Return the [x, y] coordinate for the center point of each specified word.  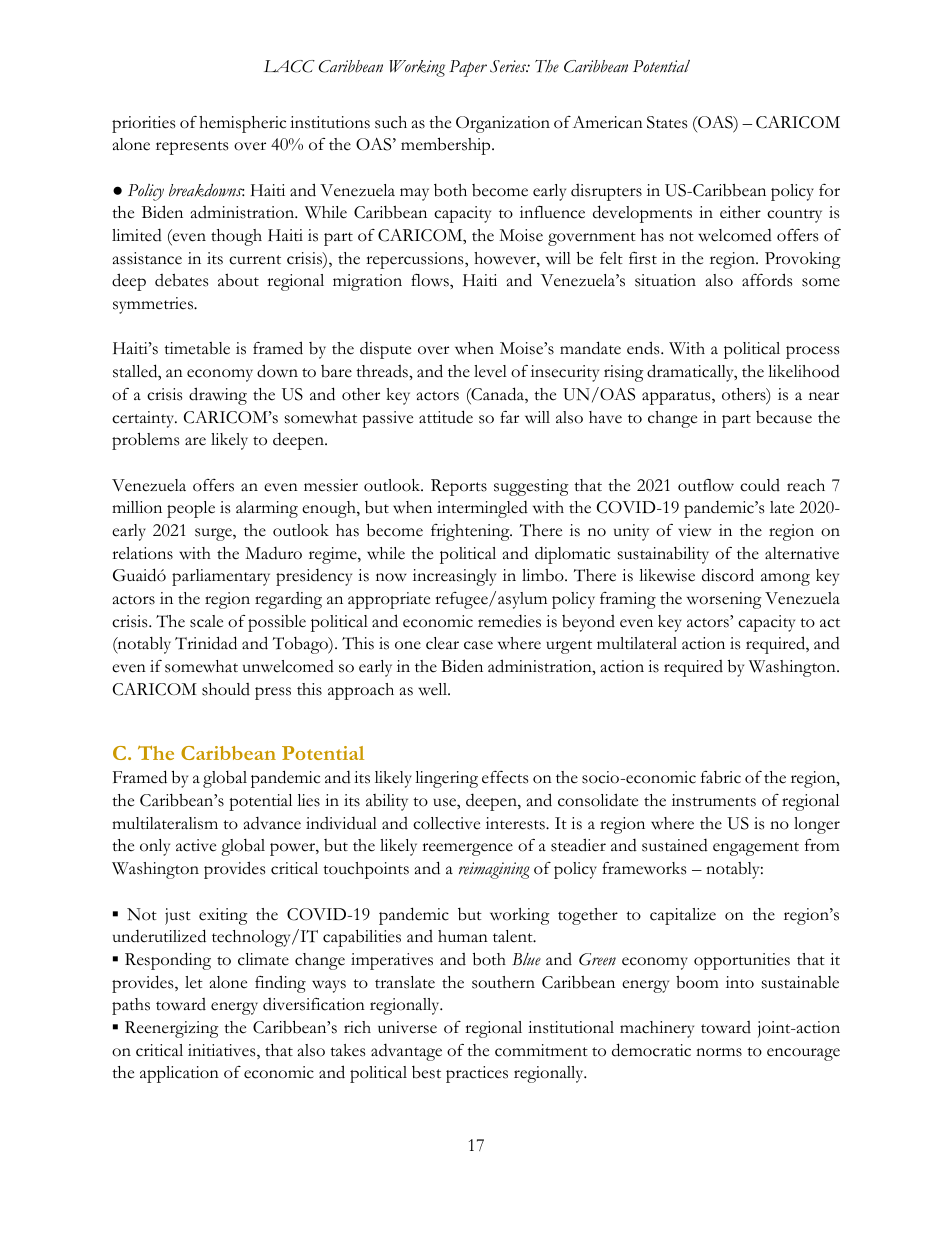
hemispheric [242, 124]
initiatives [223, 1051]
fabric [721, 777]
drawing [218, 396]
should [226, 689]
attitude [446, 417]
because [784, 417]
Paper [468, 68]
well [433, 689]
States [667, 122]
